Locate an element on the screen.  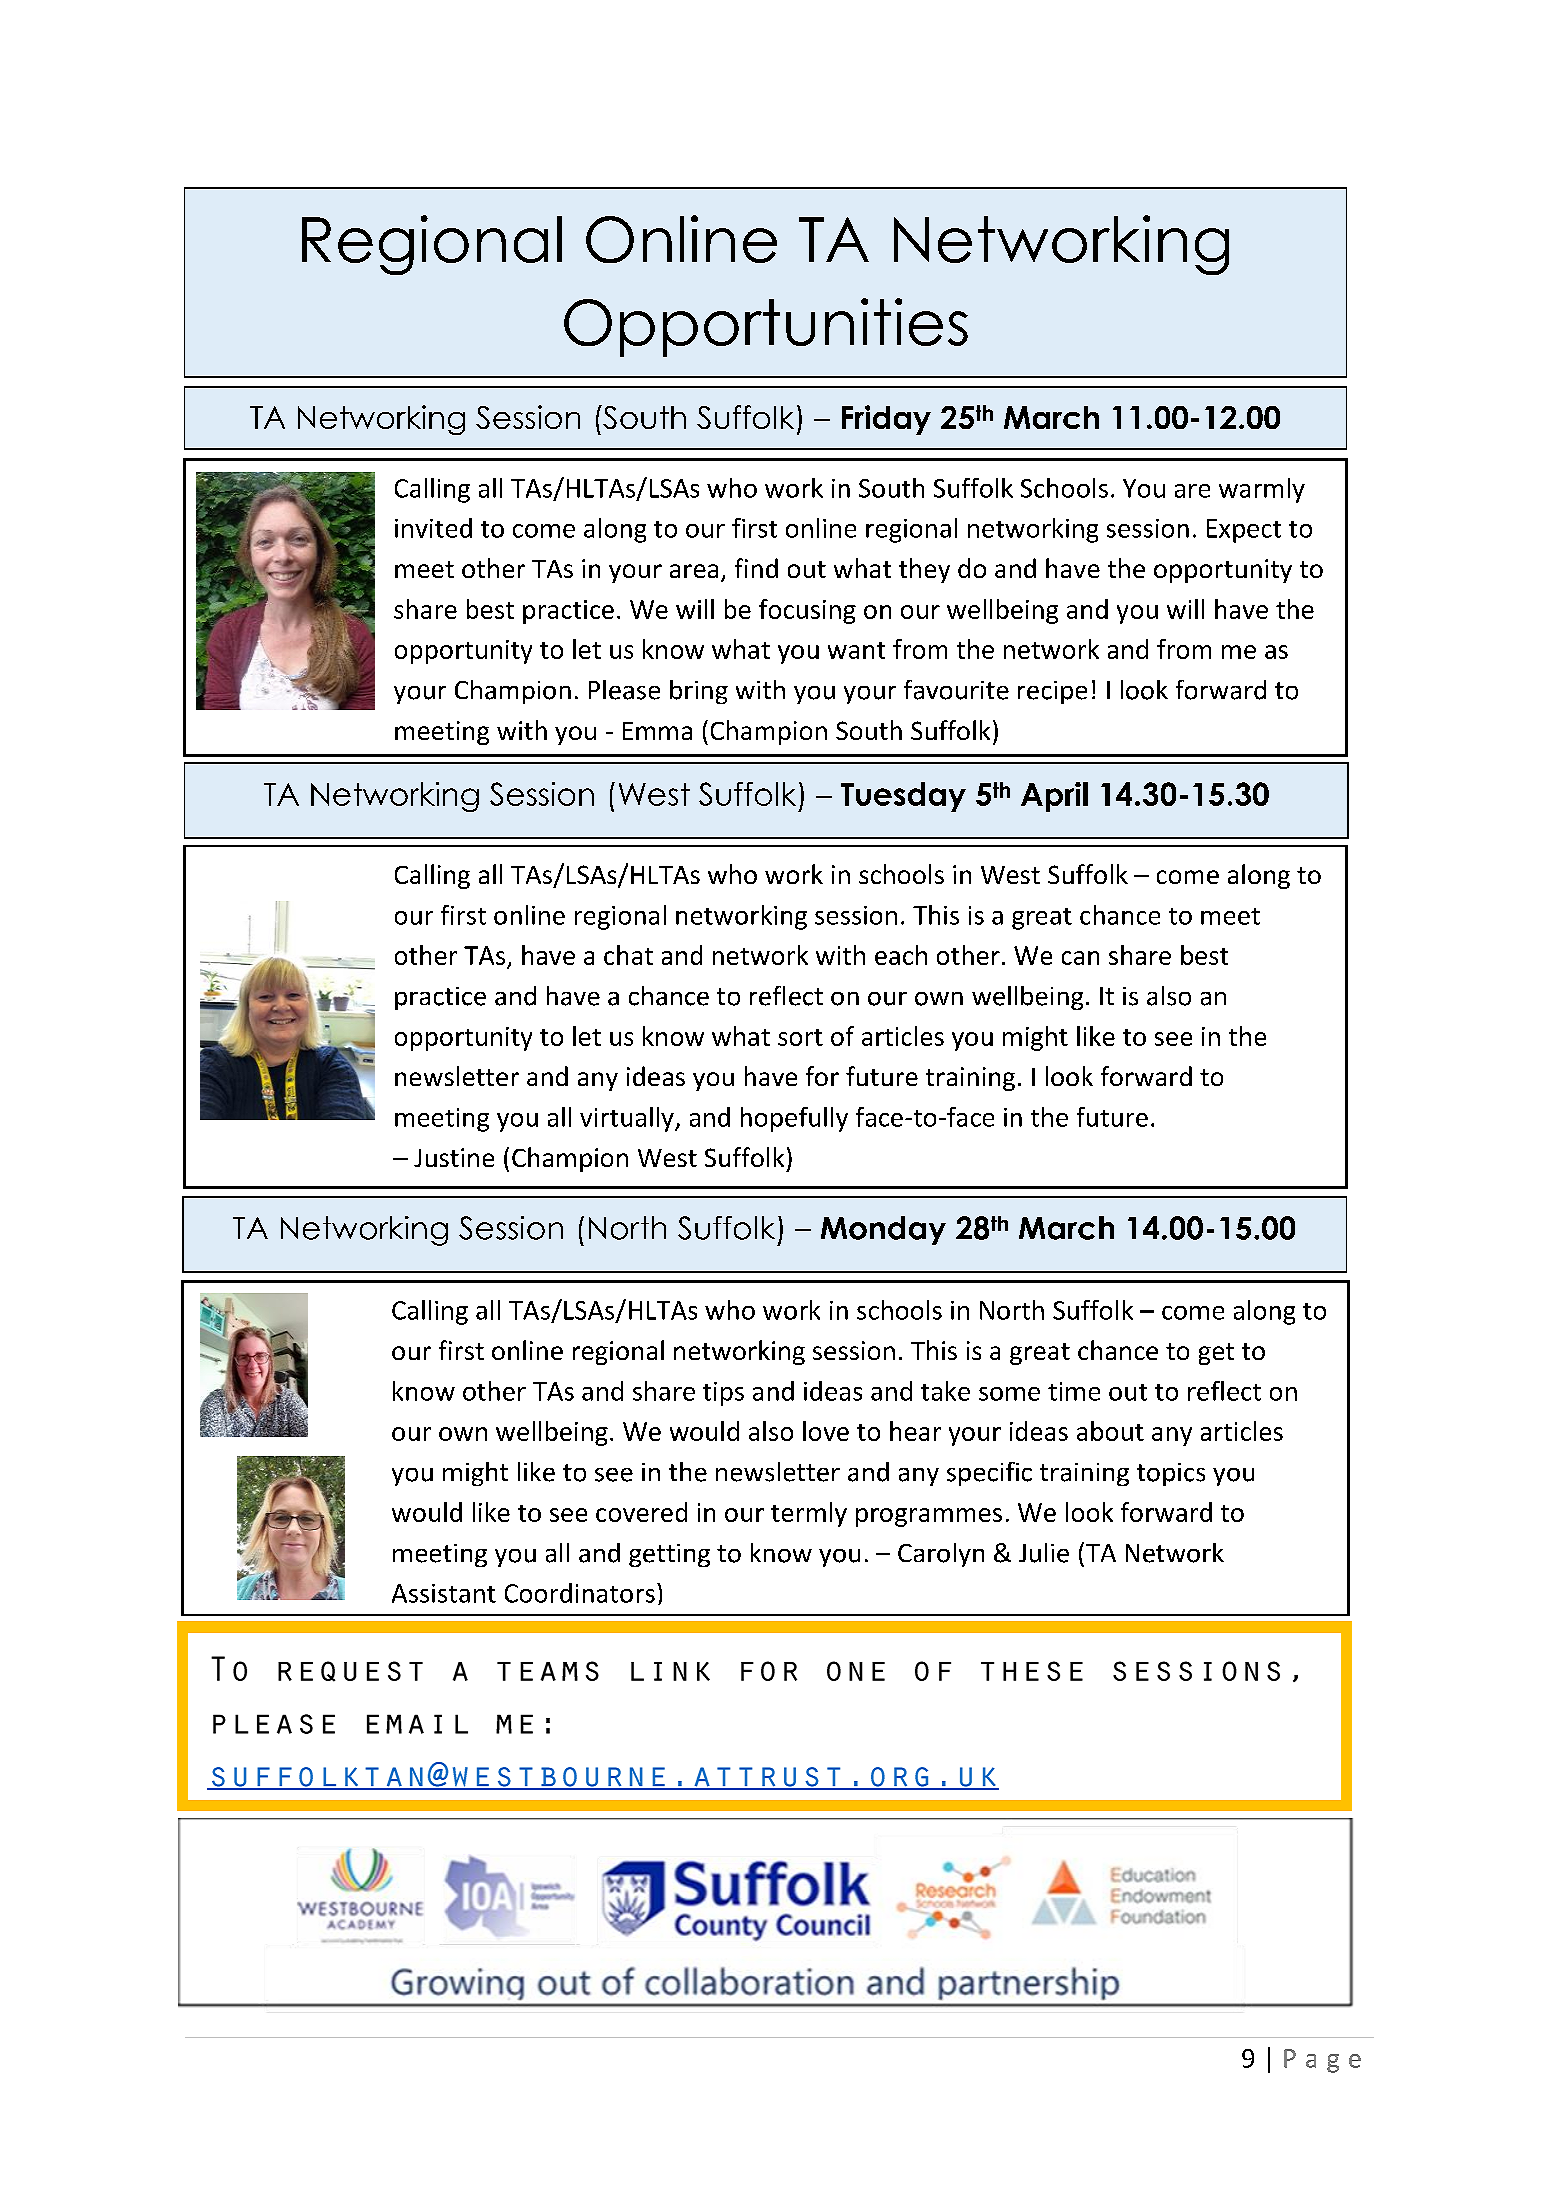
hopefully is located at coordinates (794, 1119).
